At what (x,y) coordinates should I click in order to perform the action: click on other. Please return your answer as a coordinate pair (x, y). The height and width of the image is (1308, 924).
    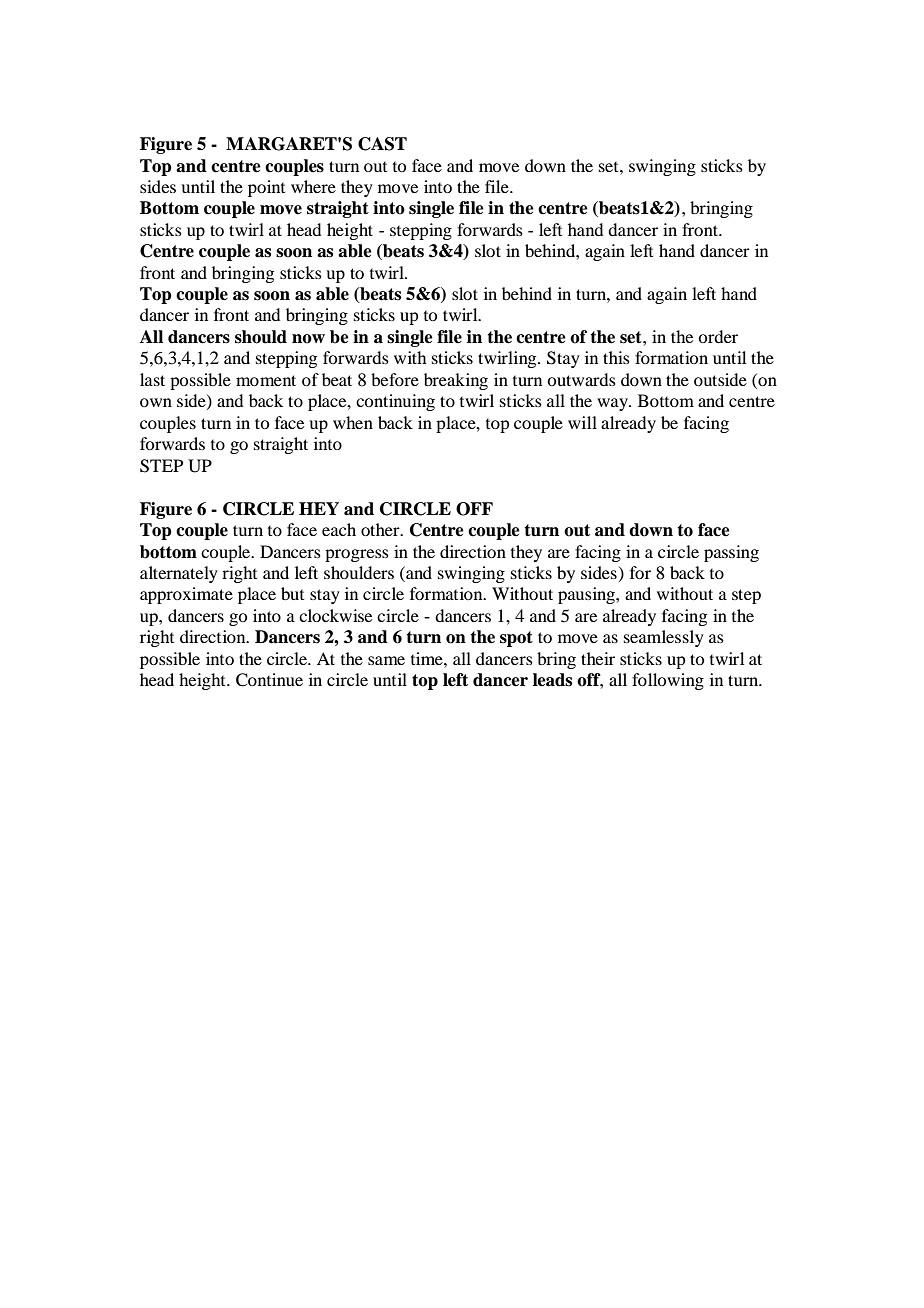
    Looking at the image, I should click on (381, 529).
